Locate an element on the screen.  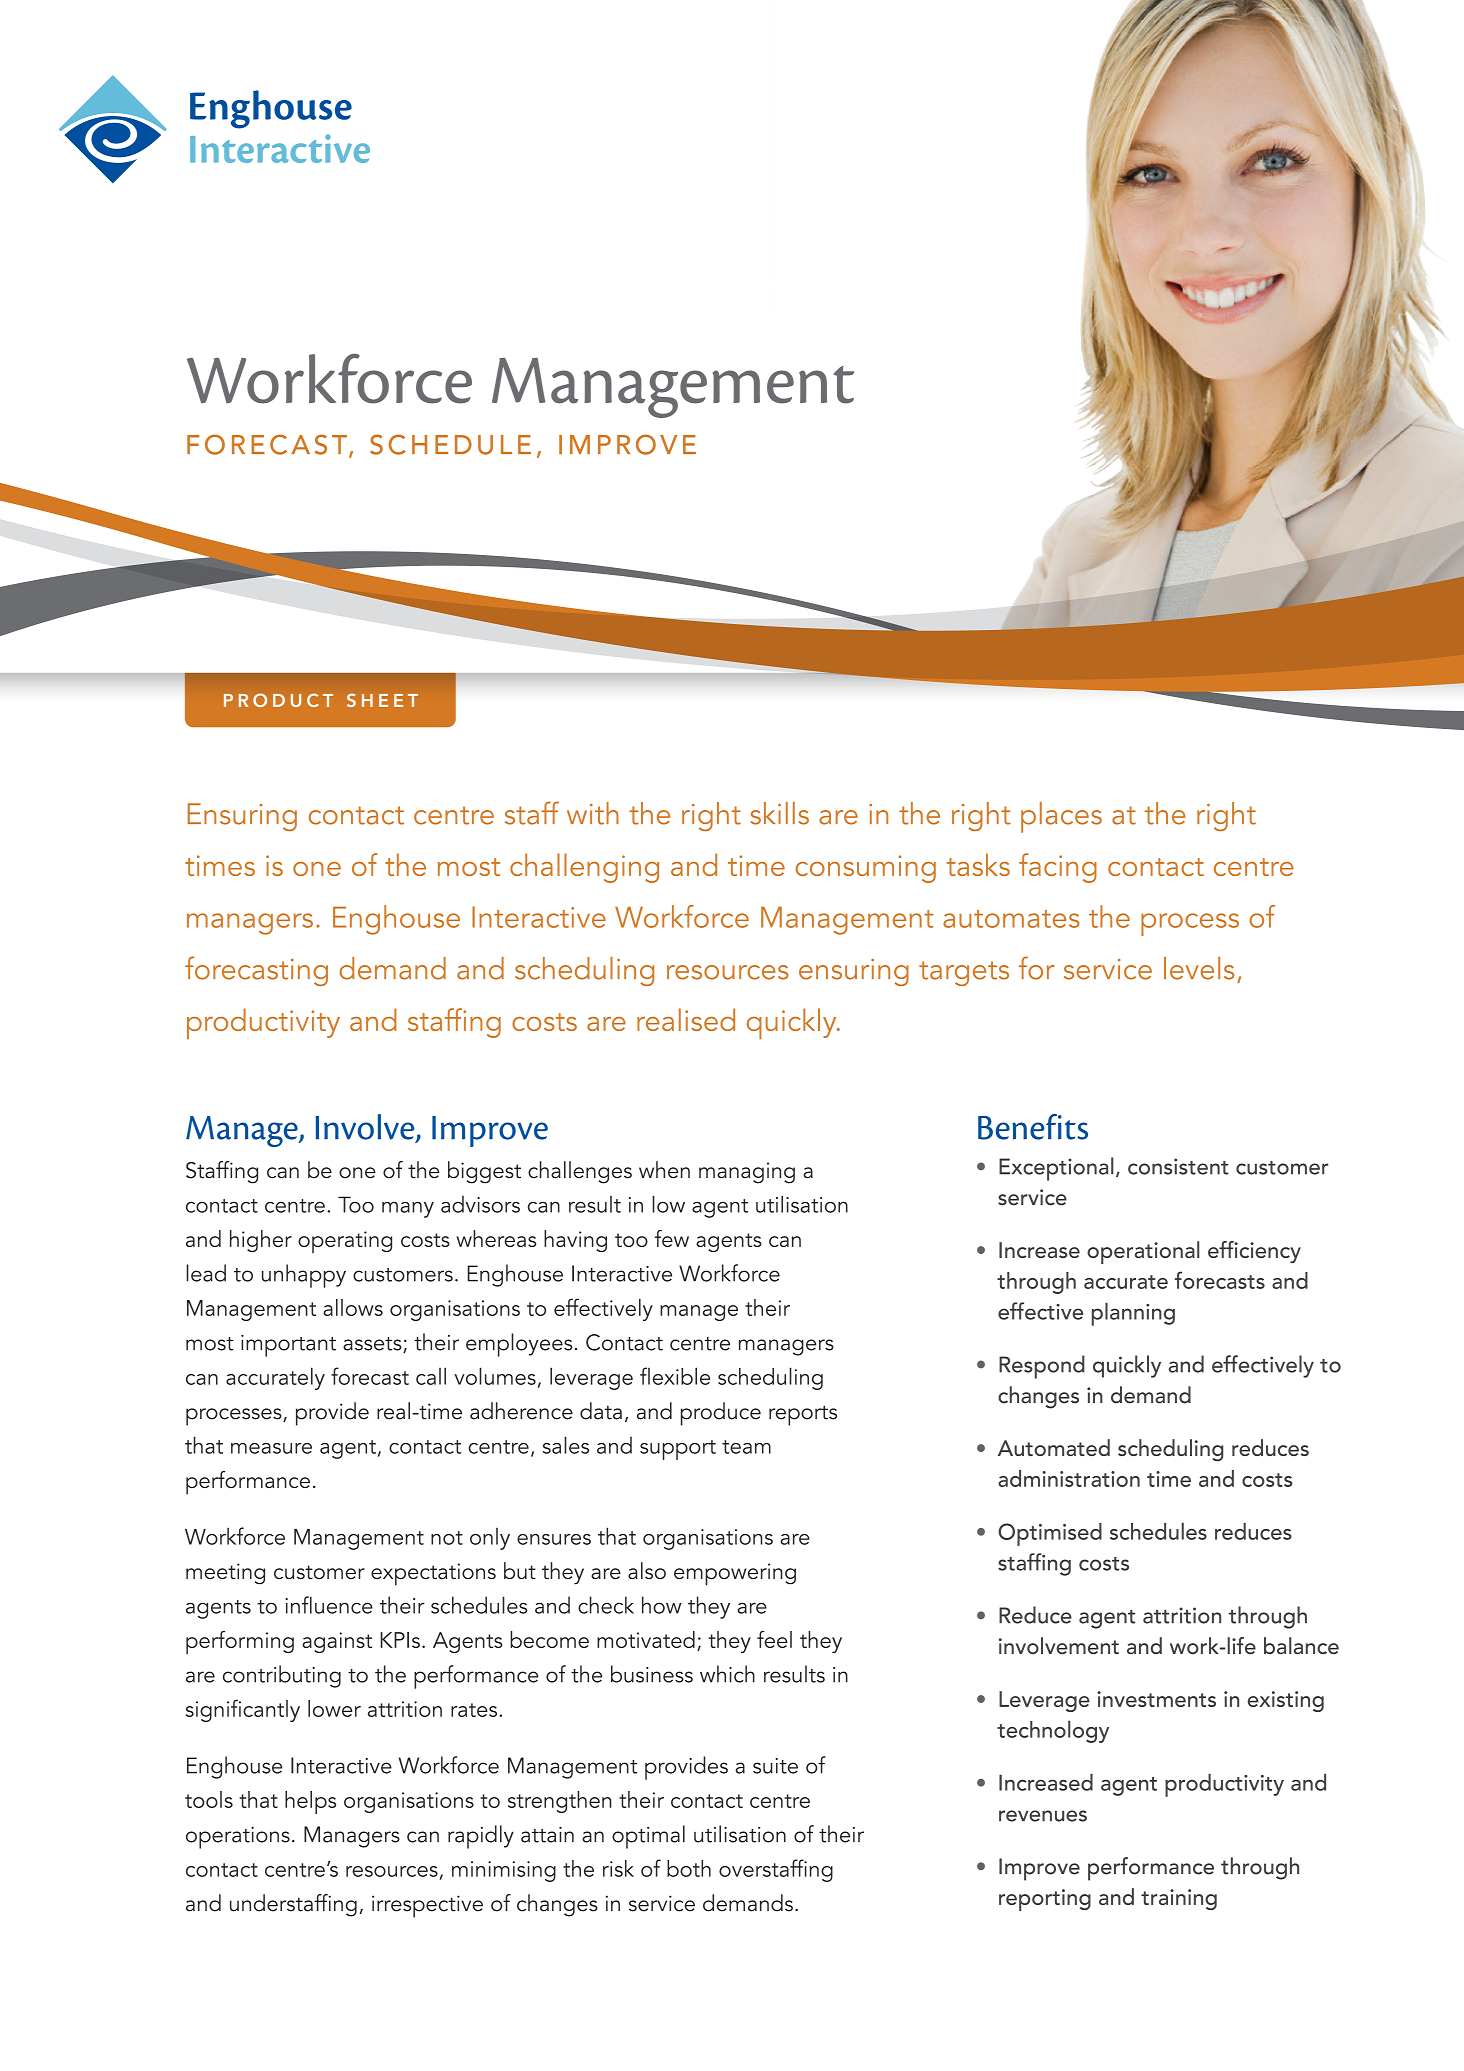
allows is located at coordinates (353, 1307).
